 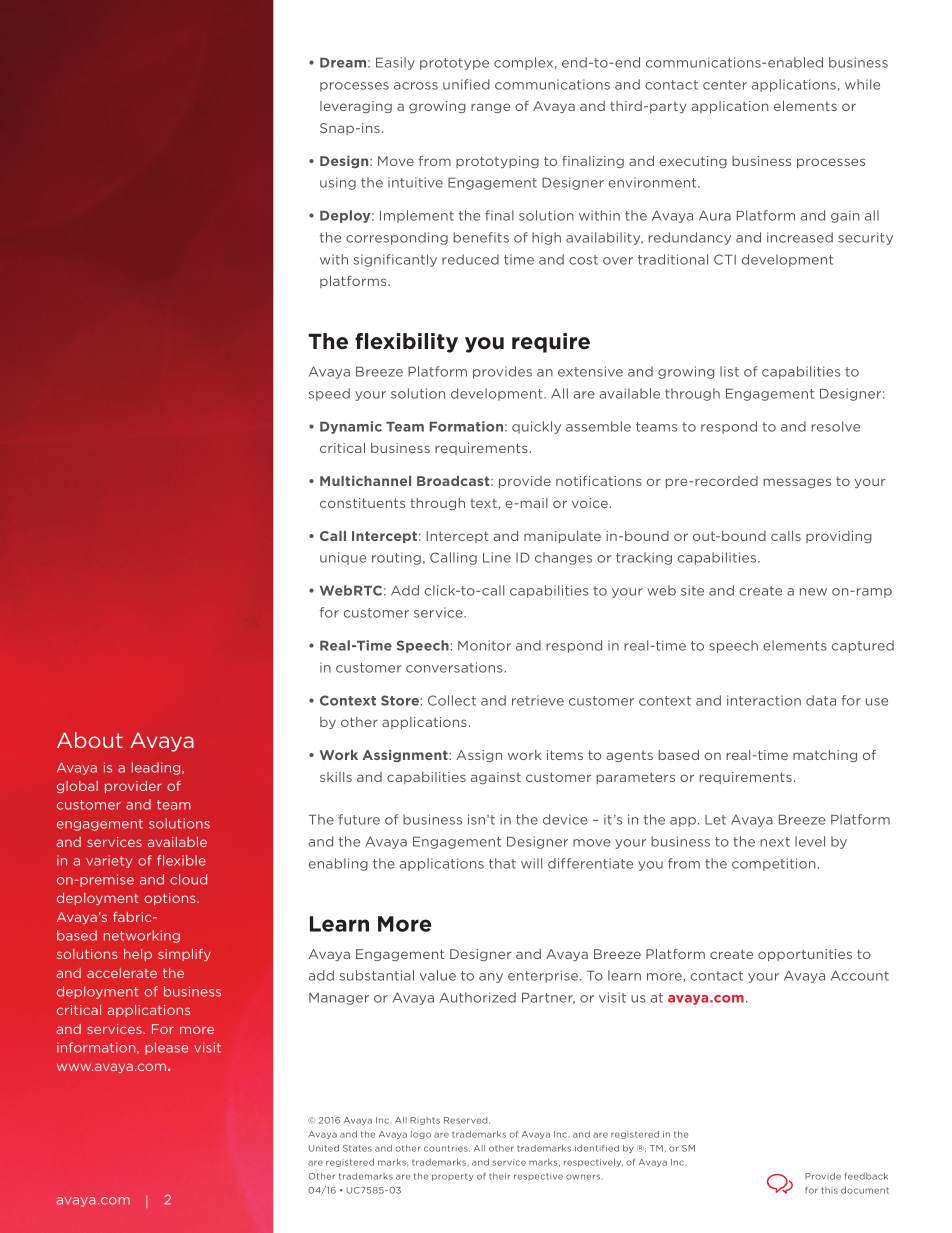 What do you see at coordinates (499, 1176) in the screenshot?
I see `their` at bounding box center [499, 1176].
